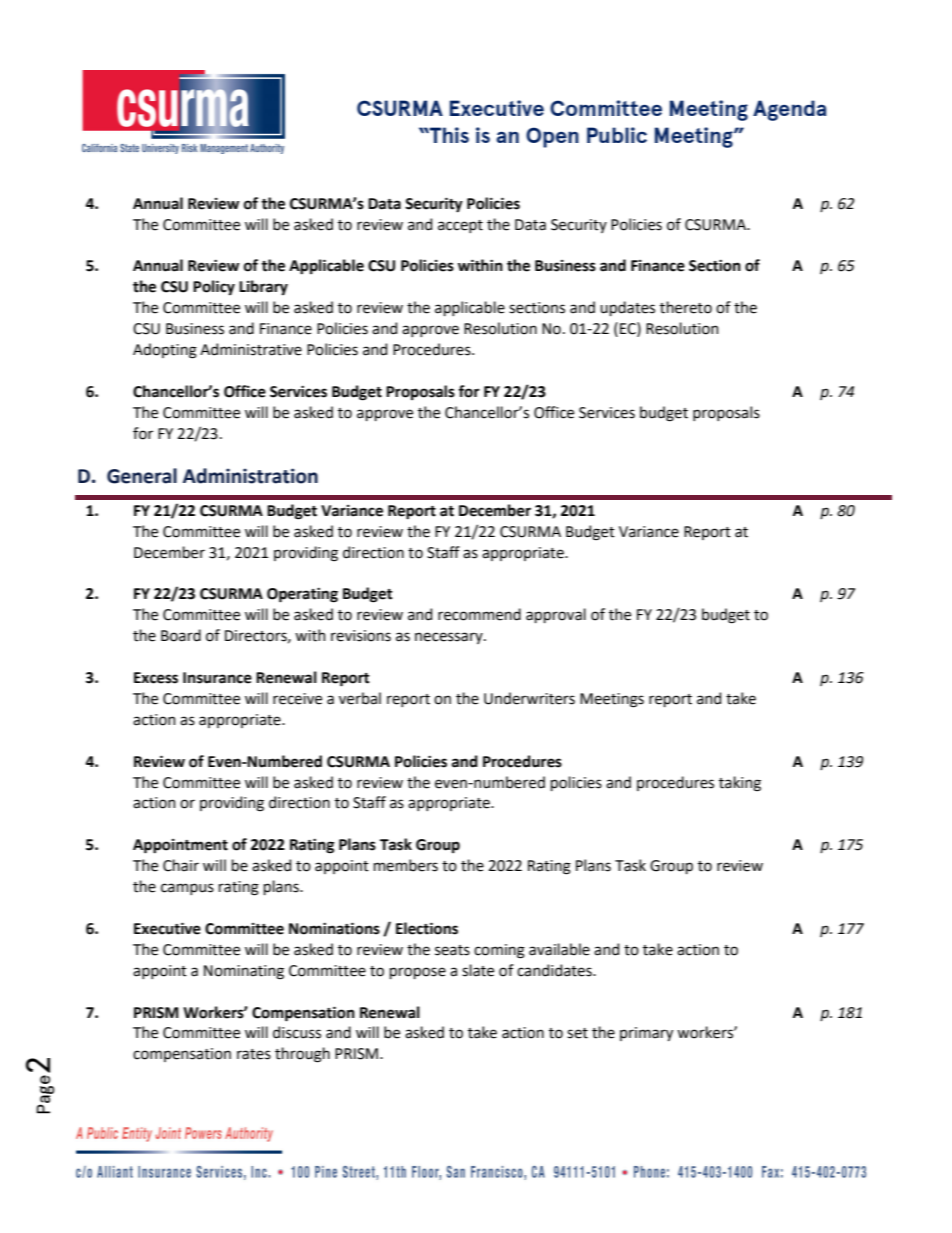 The height and width of the document is (1233, 952). Describe the element at coordinates (214, 287) in the document. I see `Policy` at that location.
